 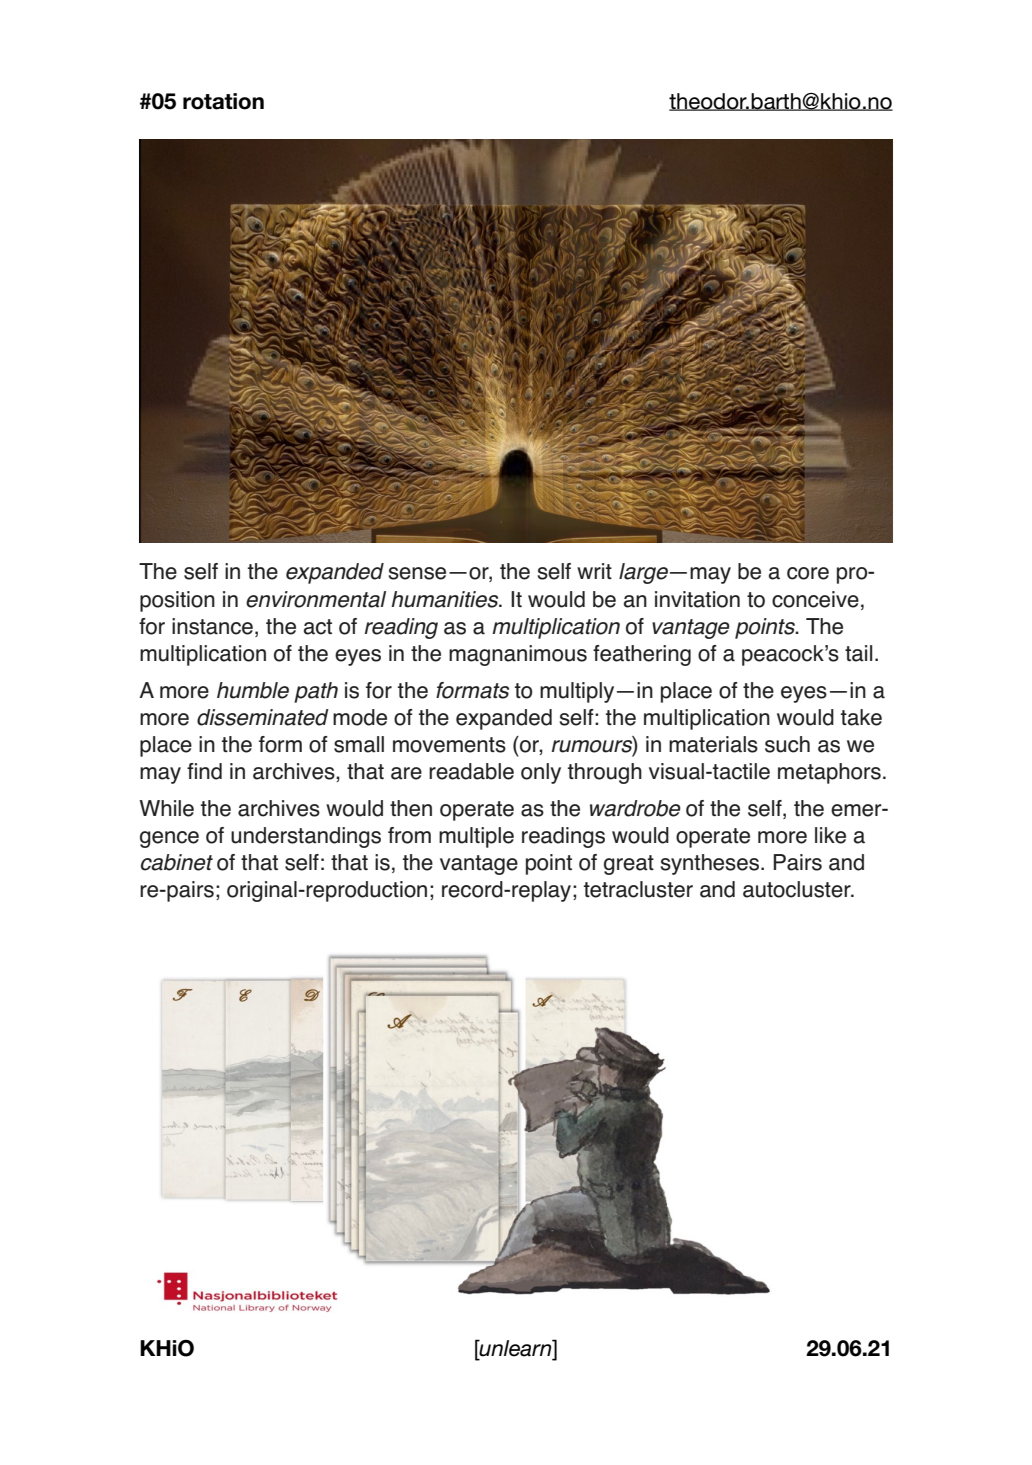 I want to click on core, so click(x=808, y=573).
